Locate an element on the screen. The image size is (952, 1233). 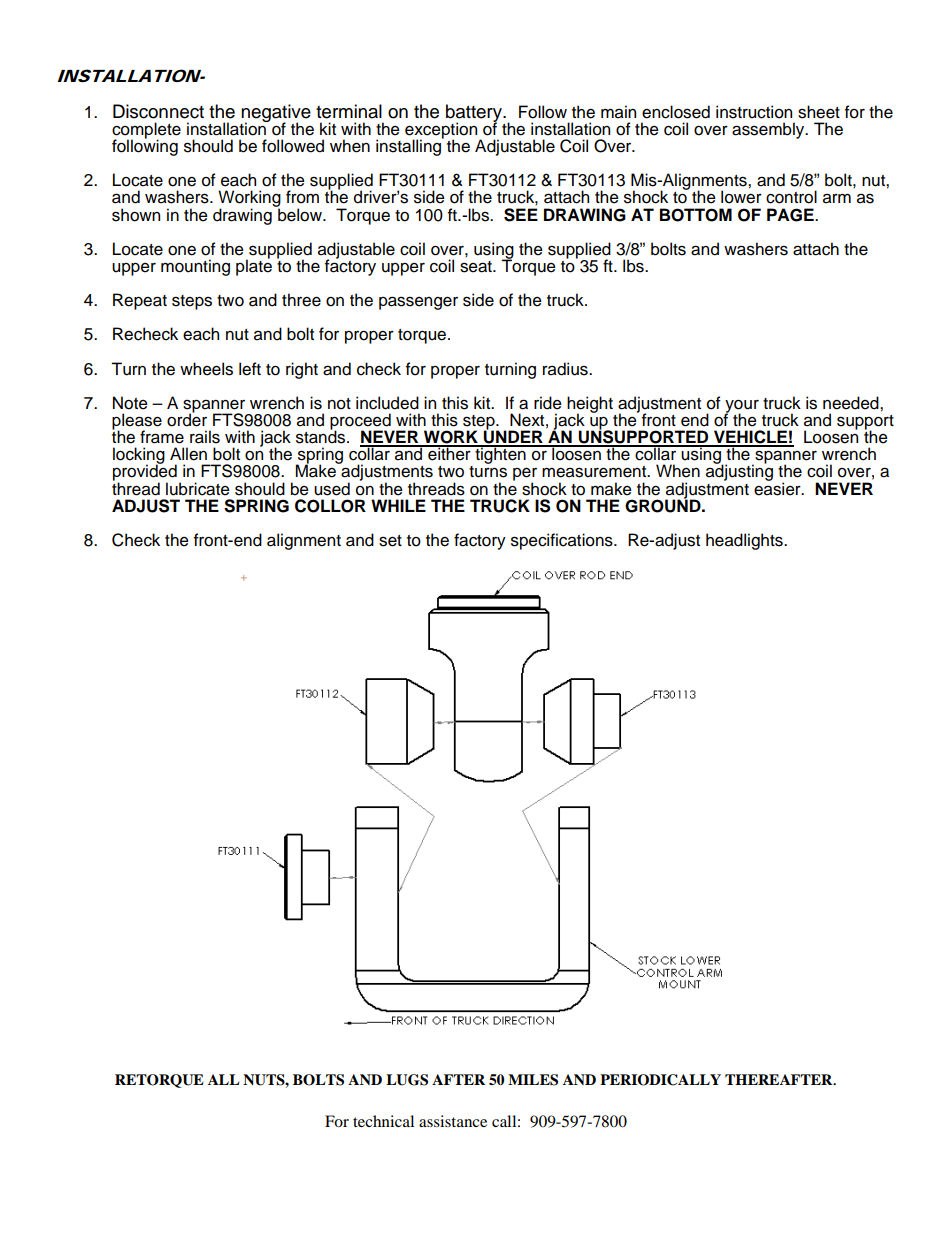
battery is located at coordinates (475, 114).
